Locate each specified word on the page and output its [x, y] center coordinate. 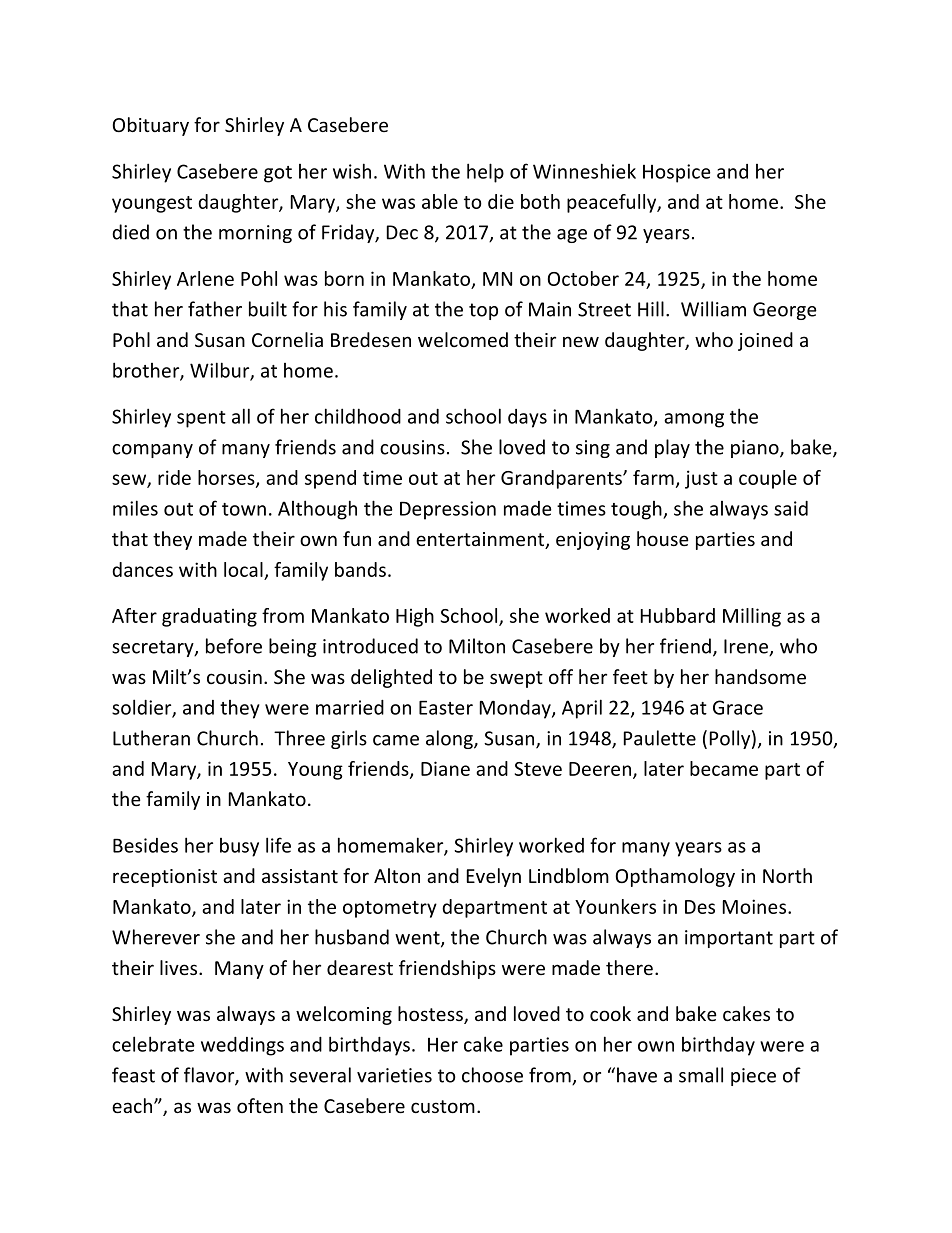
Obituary [151, 126]
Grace [738, 707]
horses [227, 478]
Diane [445, 768]
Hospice [677, 173]
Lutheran [151, 738]
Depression [448, 510]
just [701, 479]
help [485, 173]
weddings [242, 1046]
